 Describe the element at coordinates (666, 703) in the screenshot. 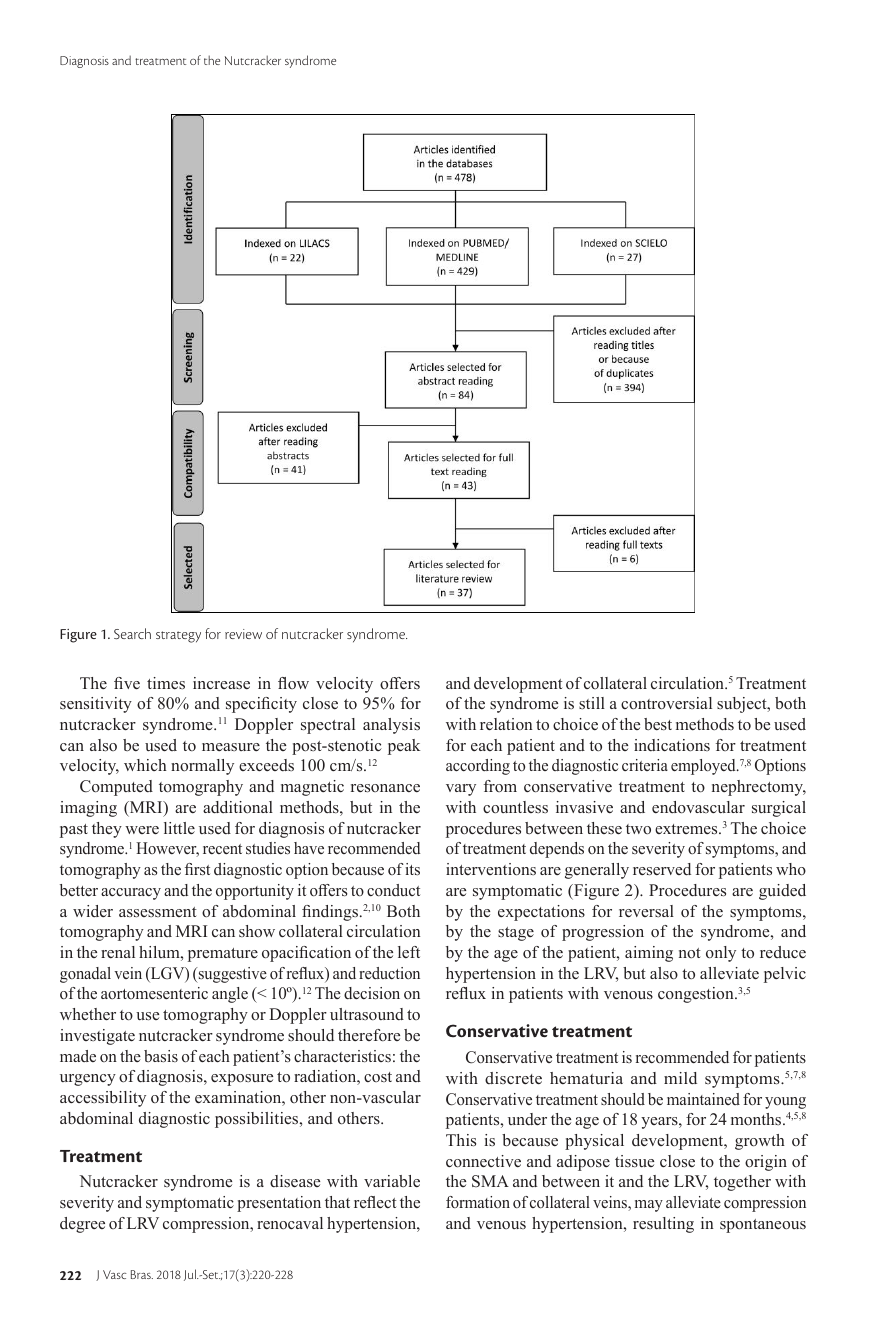

I see `controversial` at that location.
